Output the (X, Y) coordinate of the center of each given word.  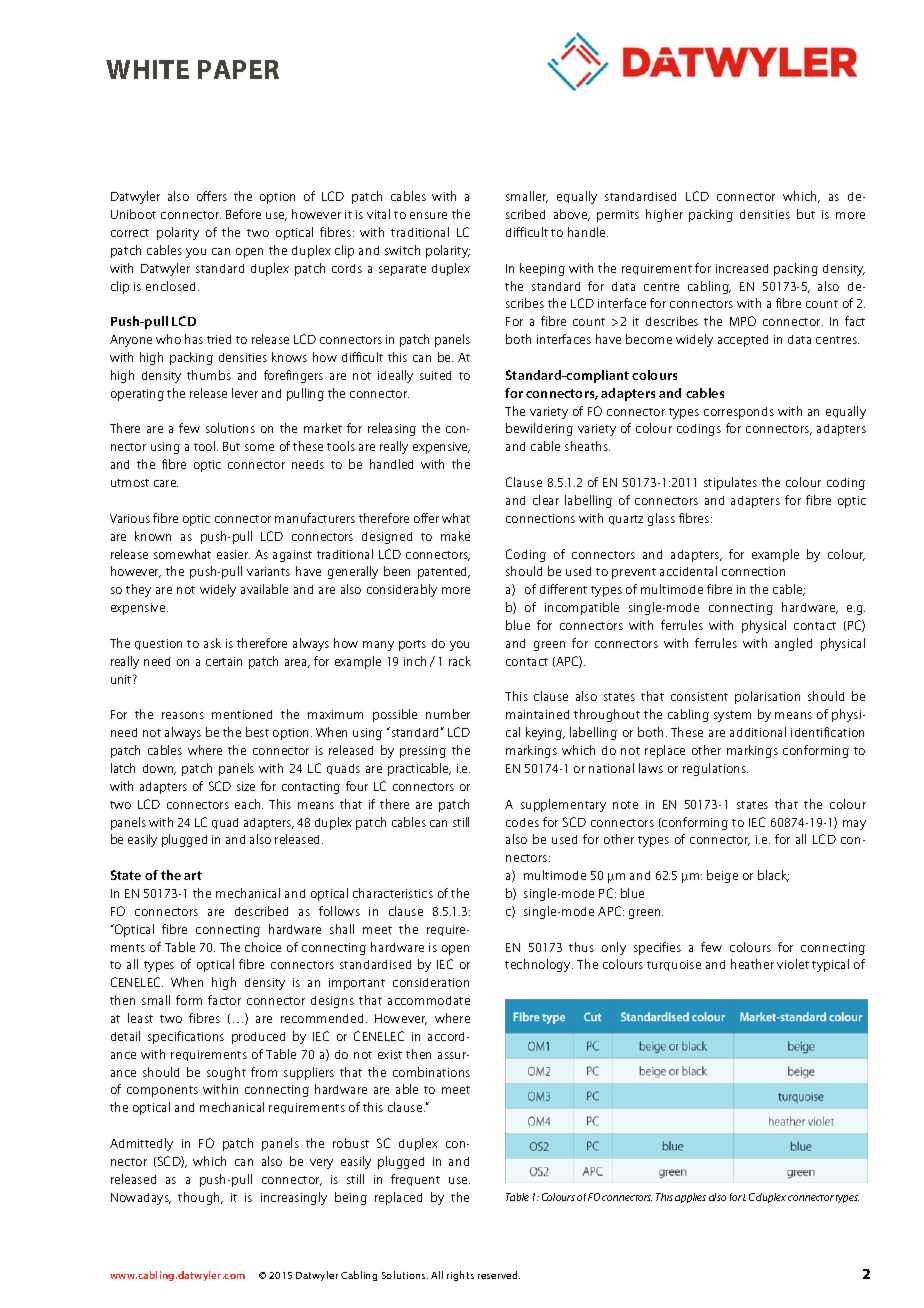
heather (752, 964)
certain (224, 661)
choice (263, 947)
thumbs (209, 375)
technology (539, 965)
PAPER (238, 69)
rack (460, 661)
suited (435, 375)
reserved (499, 1275)
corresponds (739, 413)
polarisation (767, 697)
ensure (428, 215)
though (200, 1198)
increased (742, 268)
